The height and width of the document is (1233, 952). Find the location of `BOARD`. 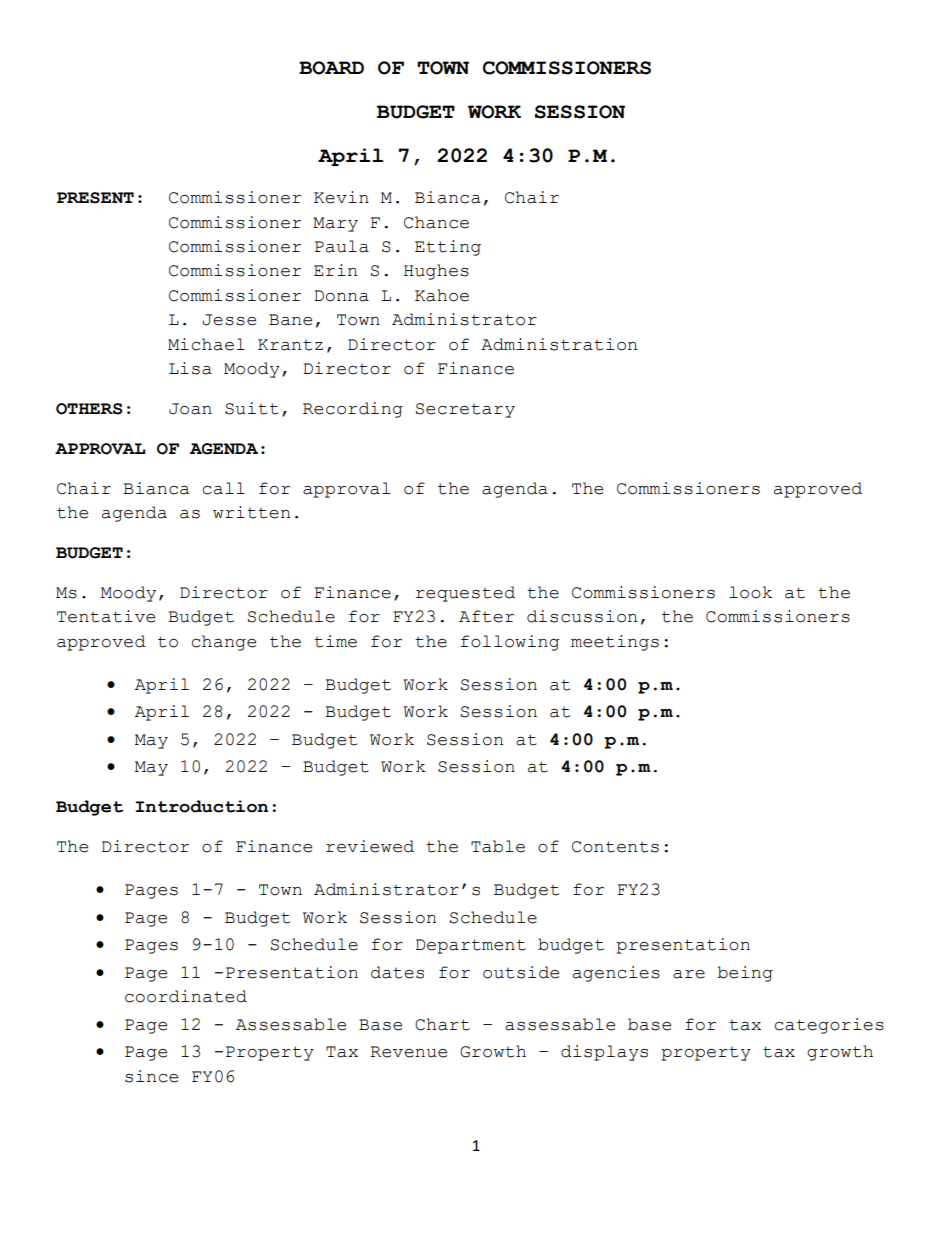

BOARD is located at coordinates (331, 68).
